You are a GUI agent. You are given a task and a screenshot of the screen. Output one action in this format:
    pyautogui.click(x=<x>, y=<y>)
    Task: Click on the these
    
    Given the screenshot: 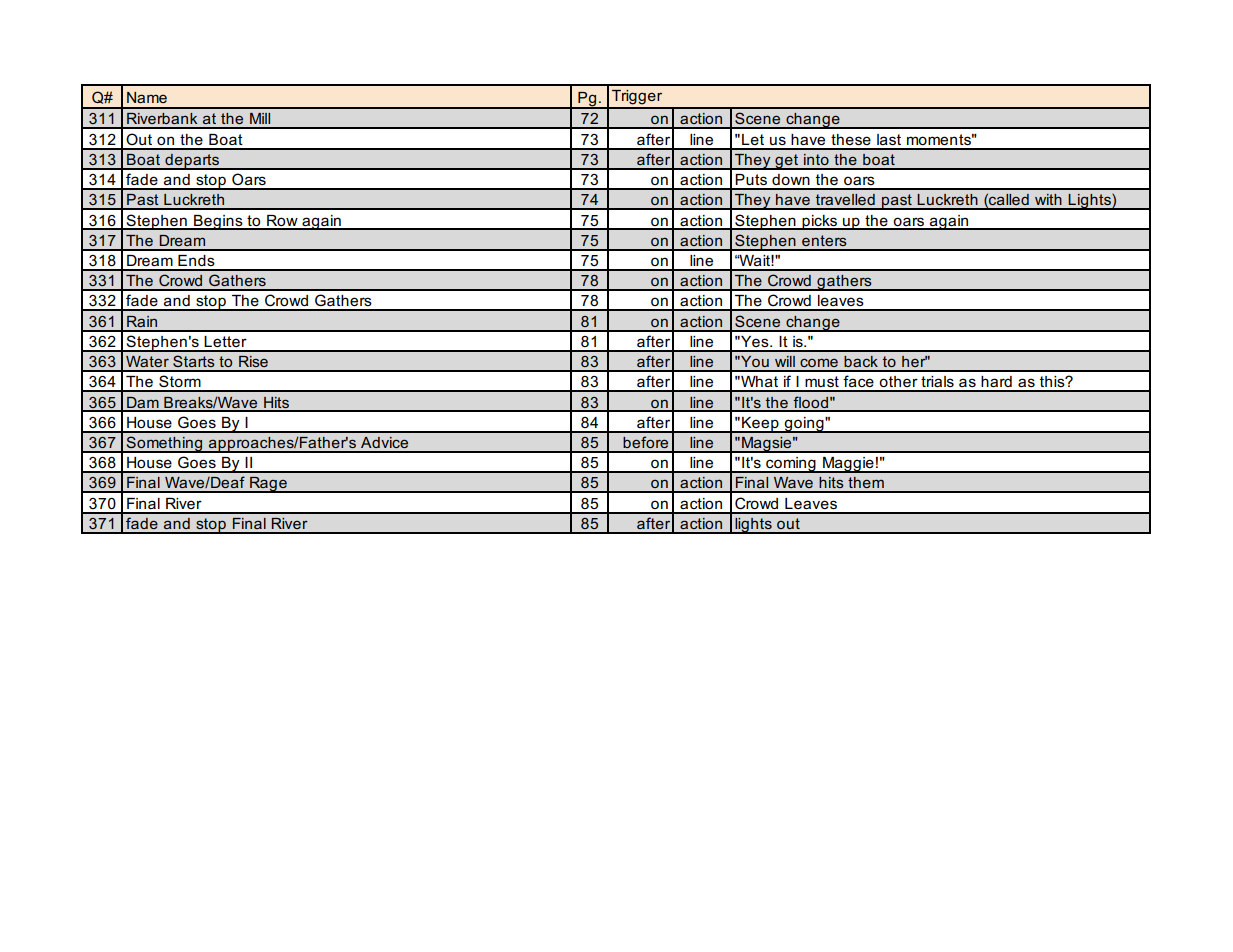 What is the action you would take?
    pyautogui.click(x=851, y=140)
